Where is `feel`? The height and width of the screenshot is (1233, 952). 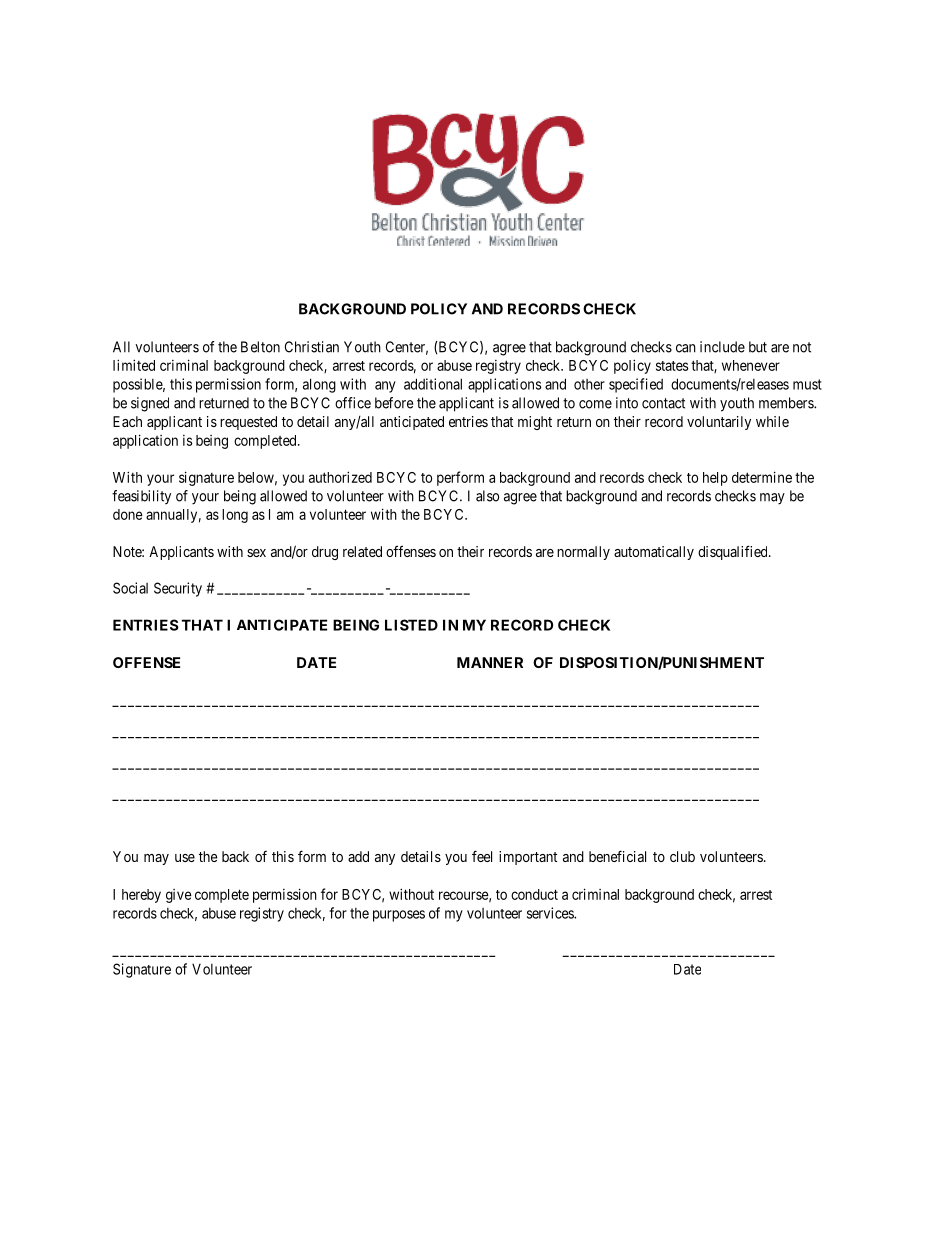
feel is located at coordinates (482, 856).
